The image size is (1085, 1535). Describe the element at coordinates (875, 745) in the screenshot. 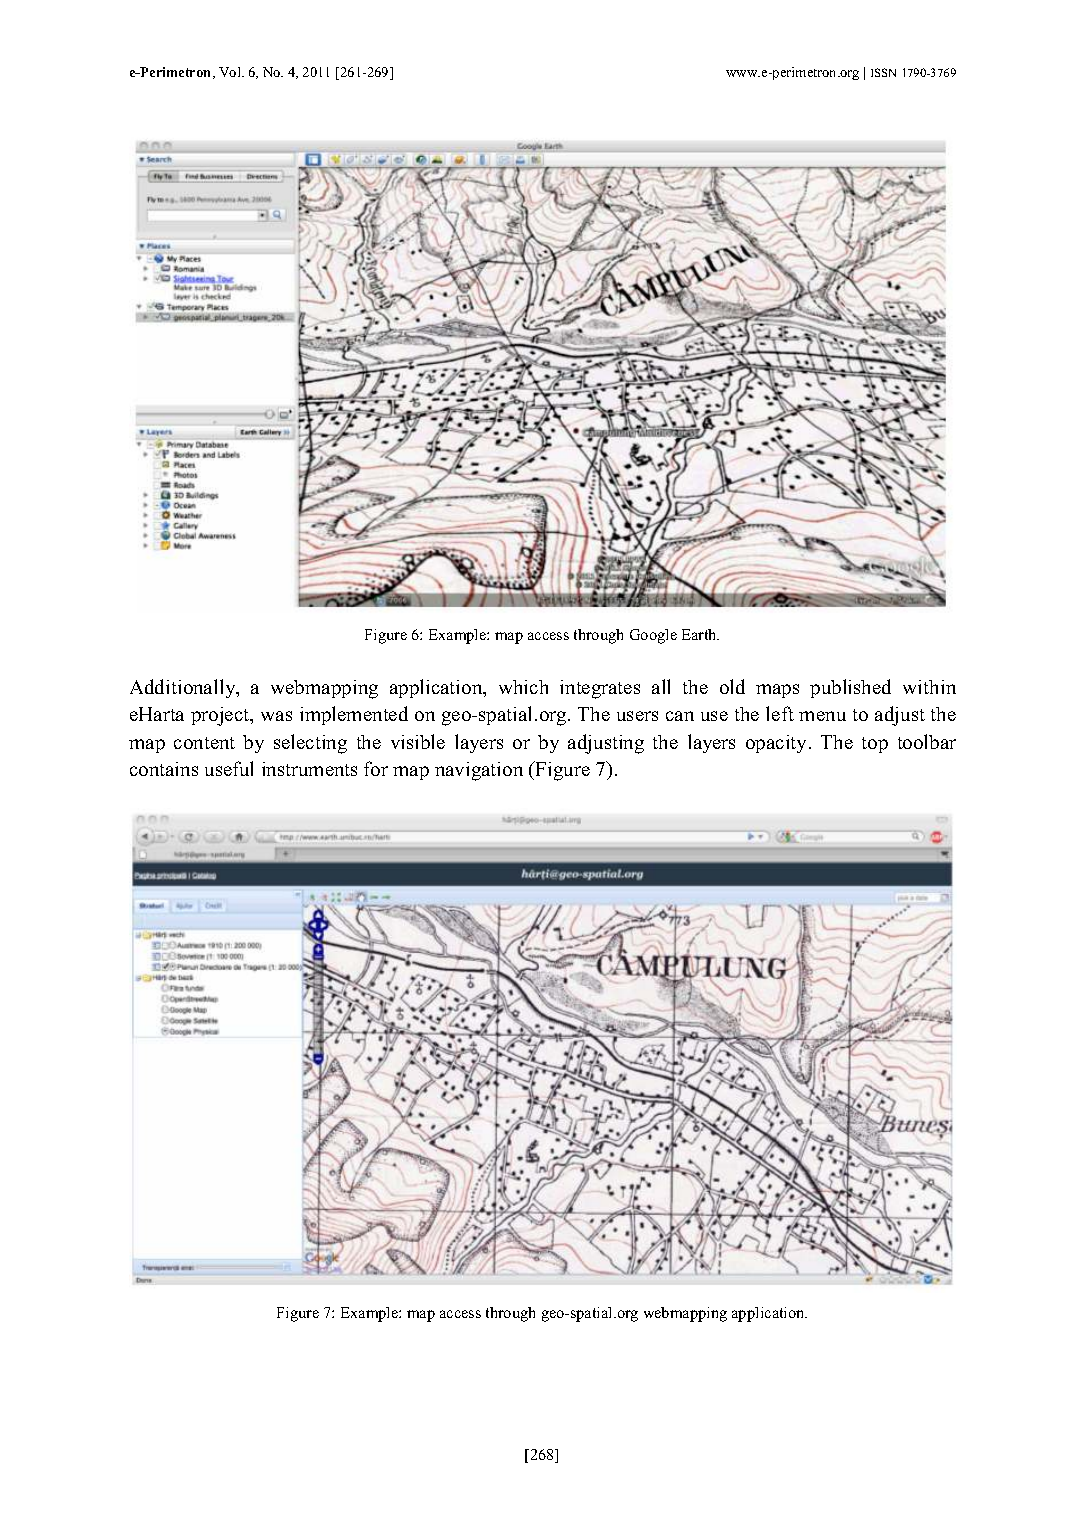

I see `top` at that location.
